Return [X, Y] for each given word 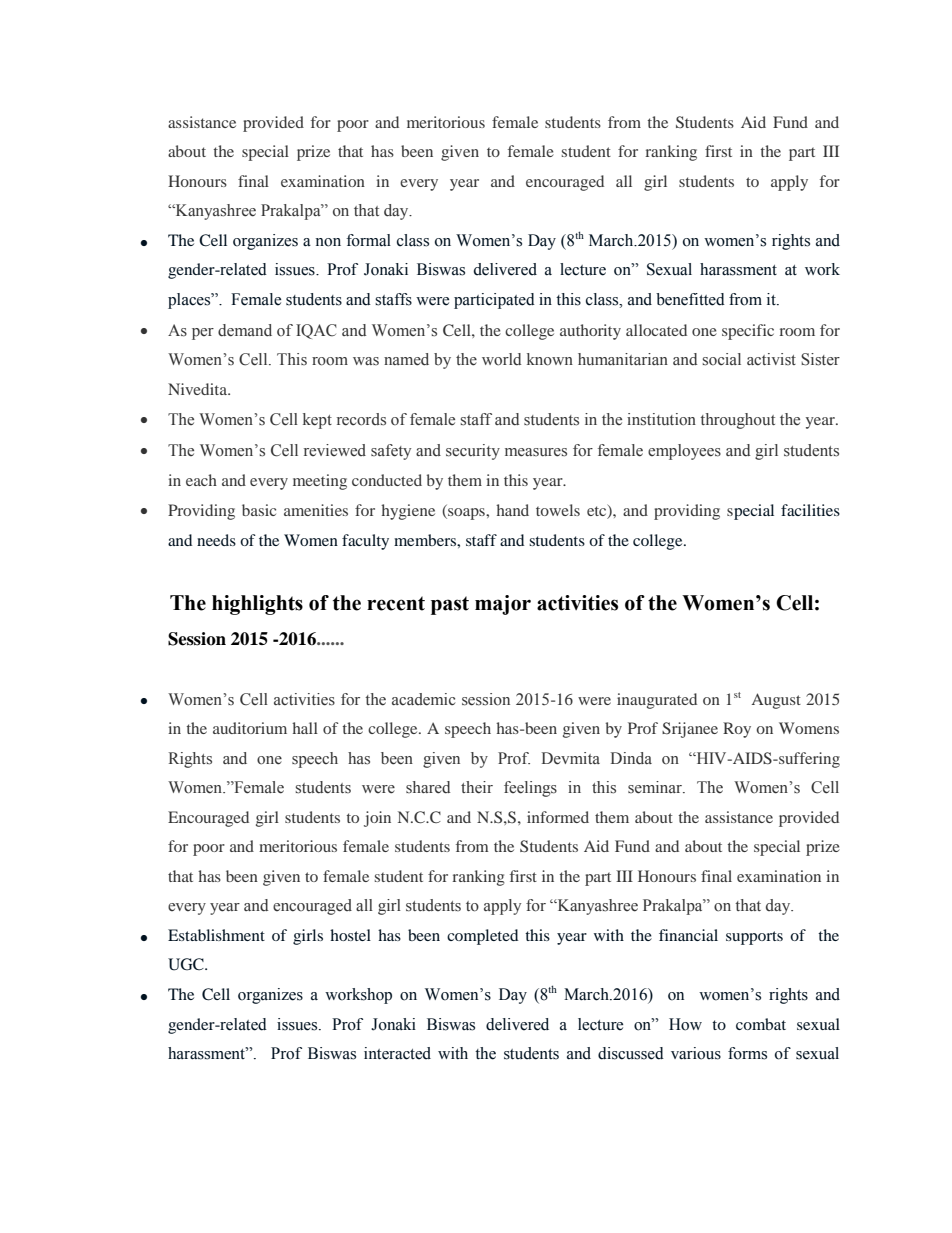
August [776, 701]
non [328, 242]
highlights [257, 605]
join [377, 819]
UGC [187, 964]
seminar [656, 787]
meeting [320, 482]
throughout [737, 421]
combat [761, 1024]
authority [590, 332]
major [503, 605]
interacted [397, 1053]
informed [558, 817]
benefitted [690, 299]
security [473, 452]
